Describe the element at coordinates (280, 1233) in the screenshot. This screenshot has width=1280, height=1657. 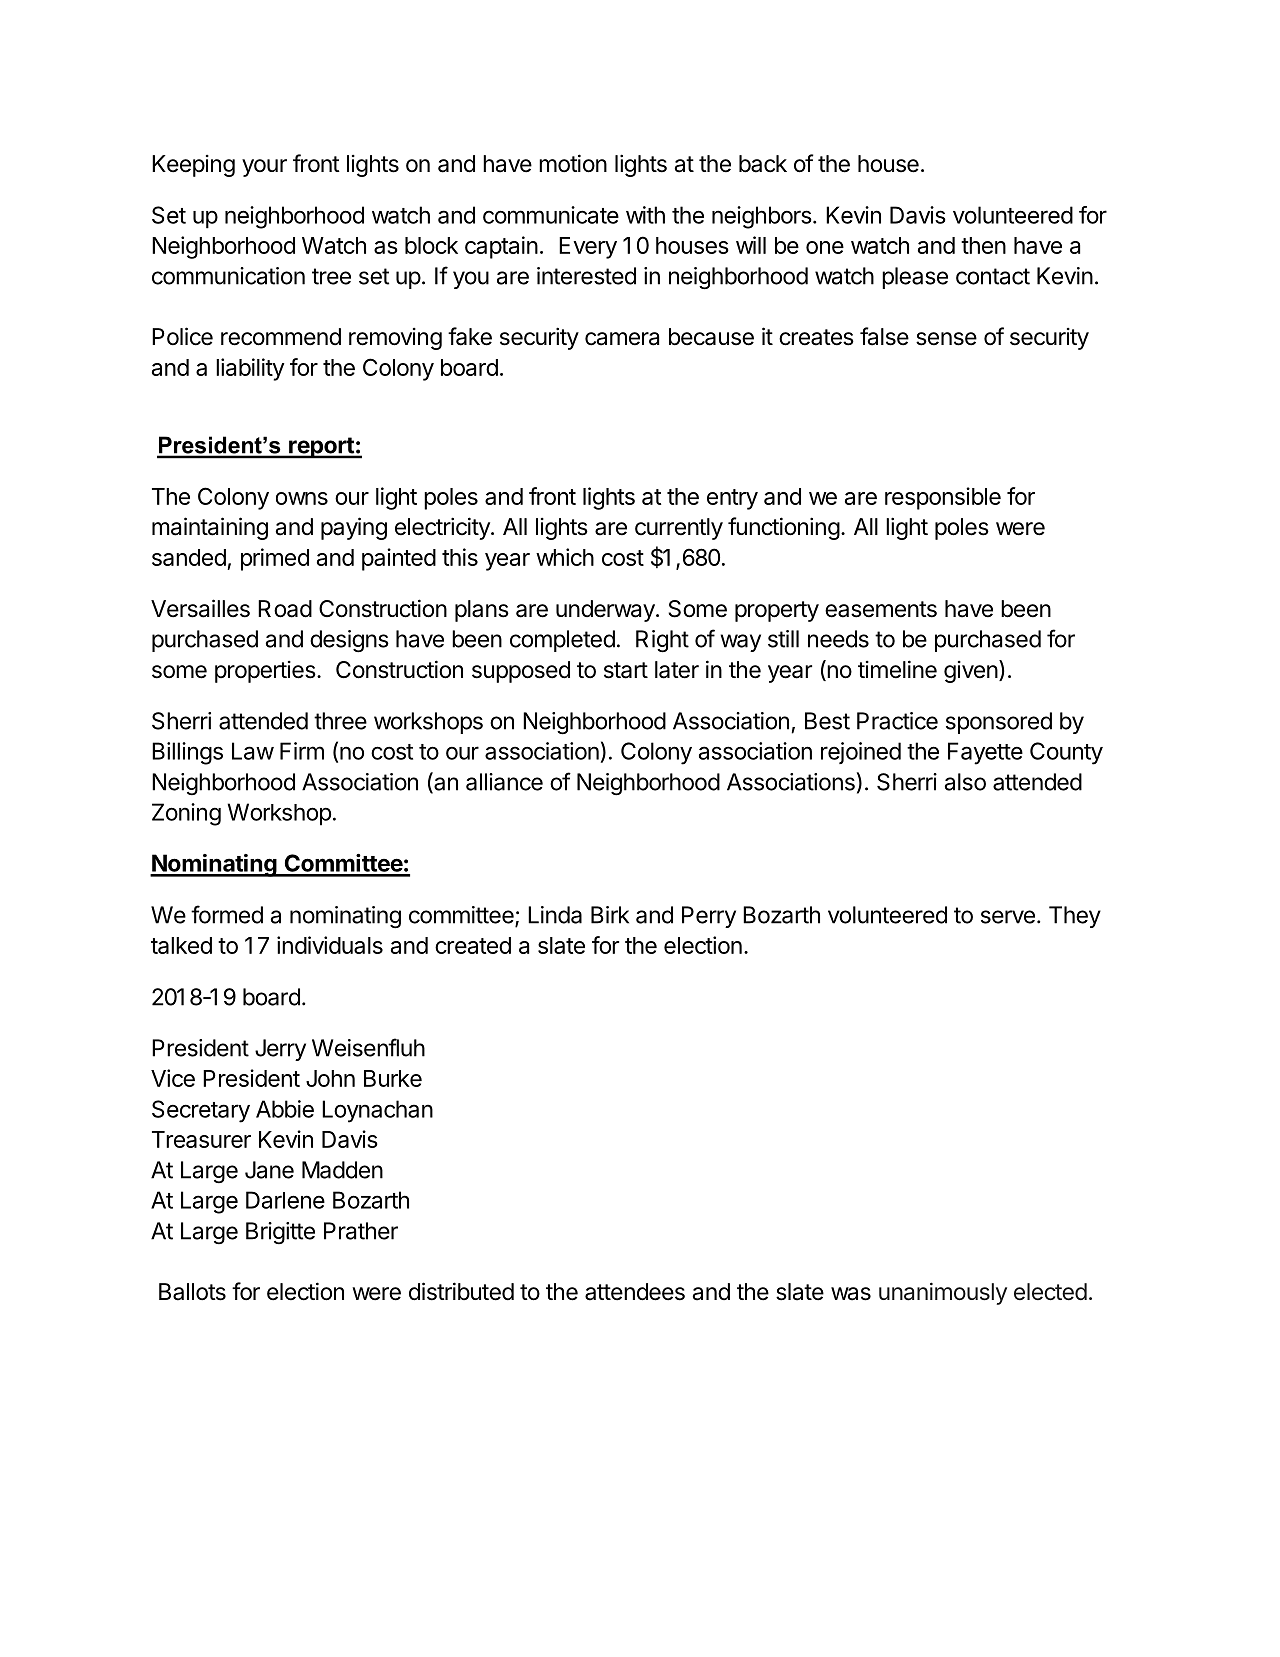
I see `Brigitte` at that location.
